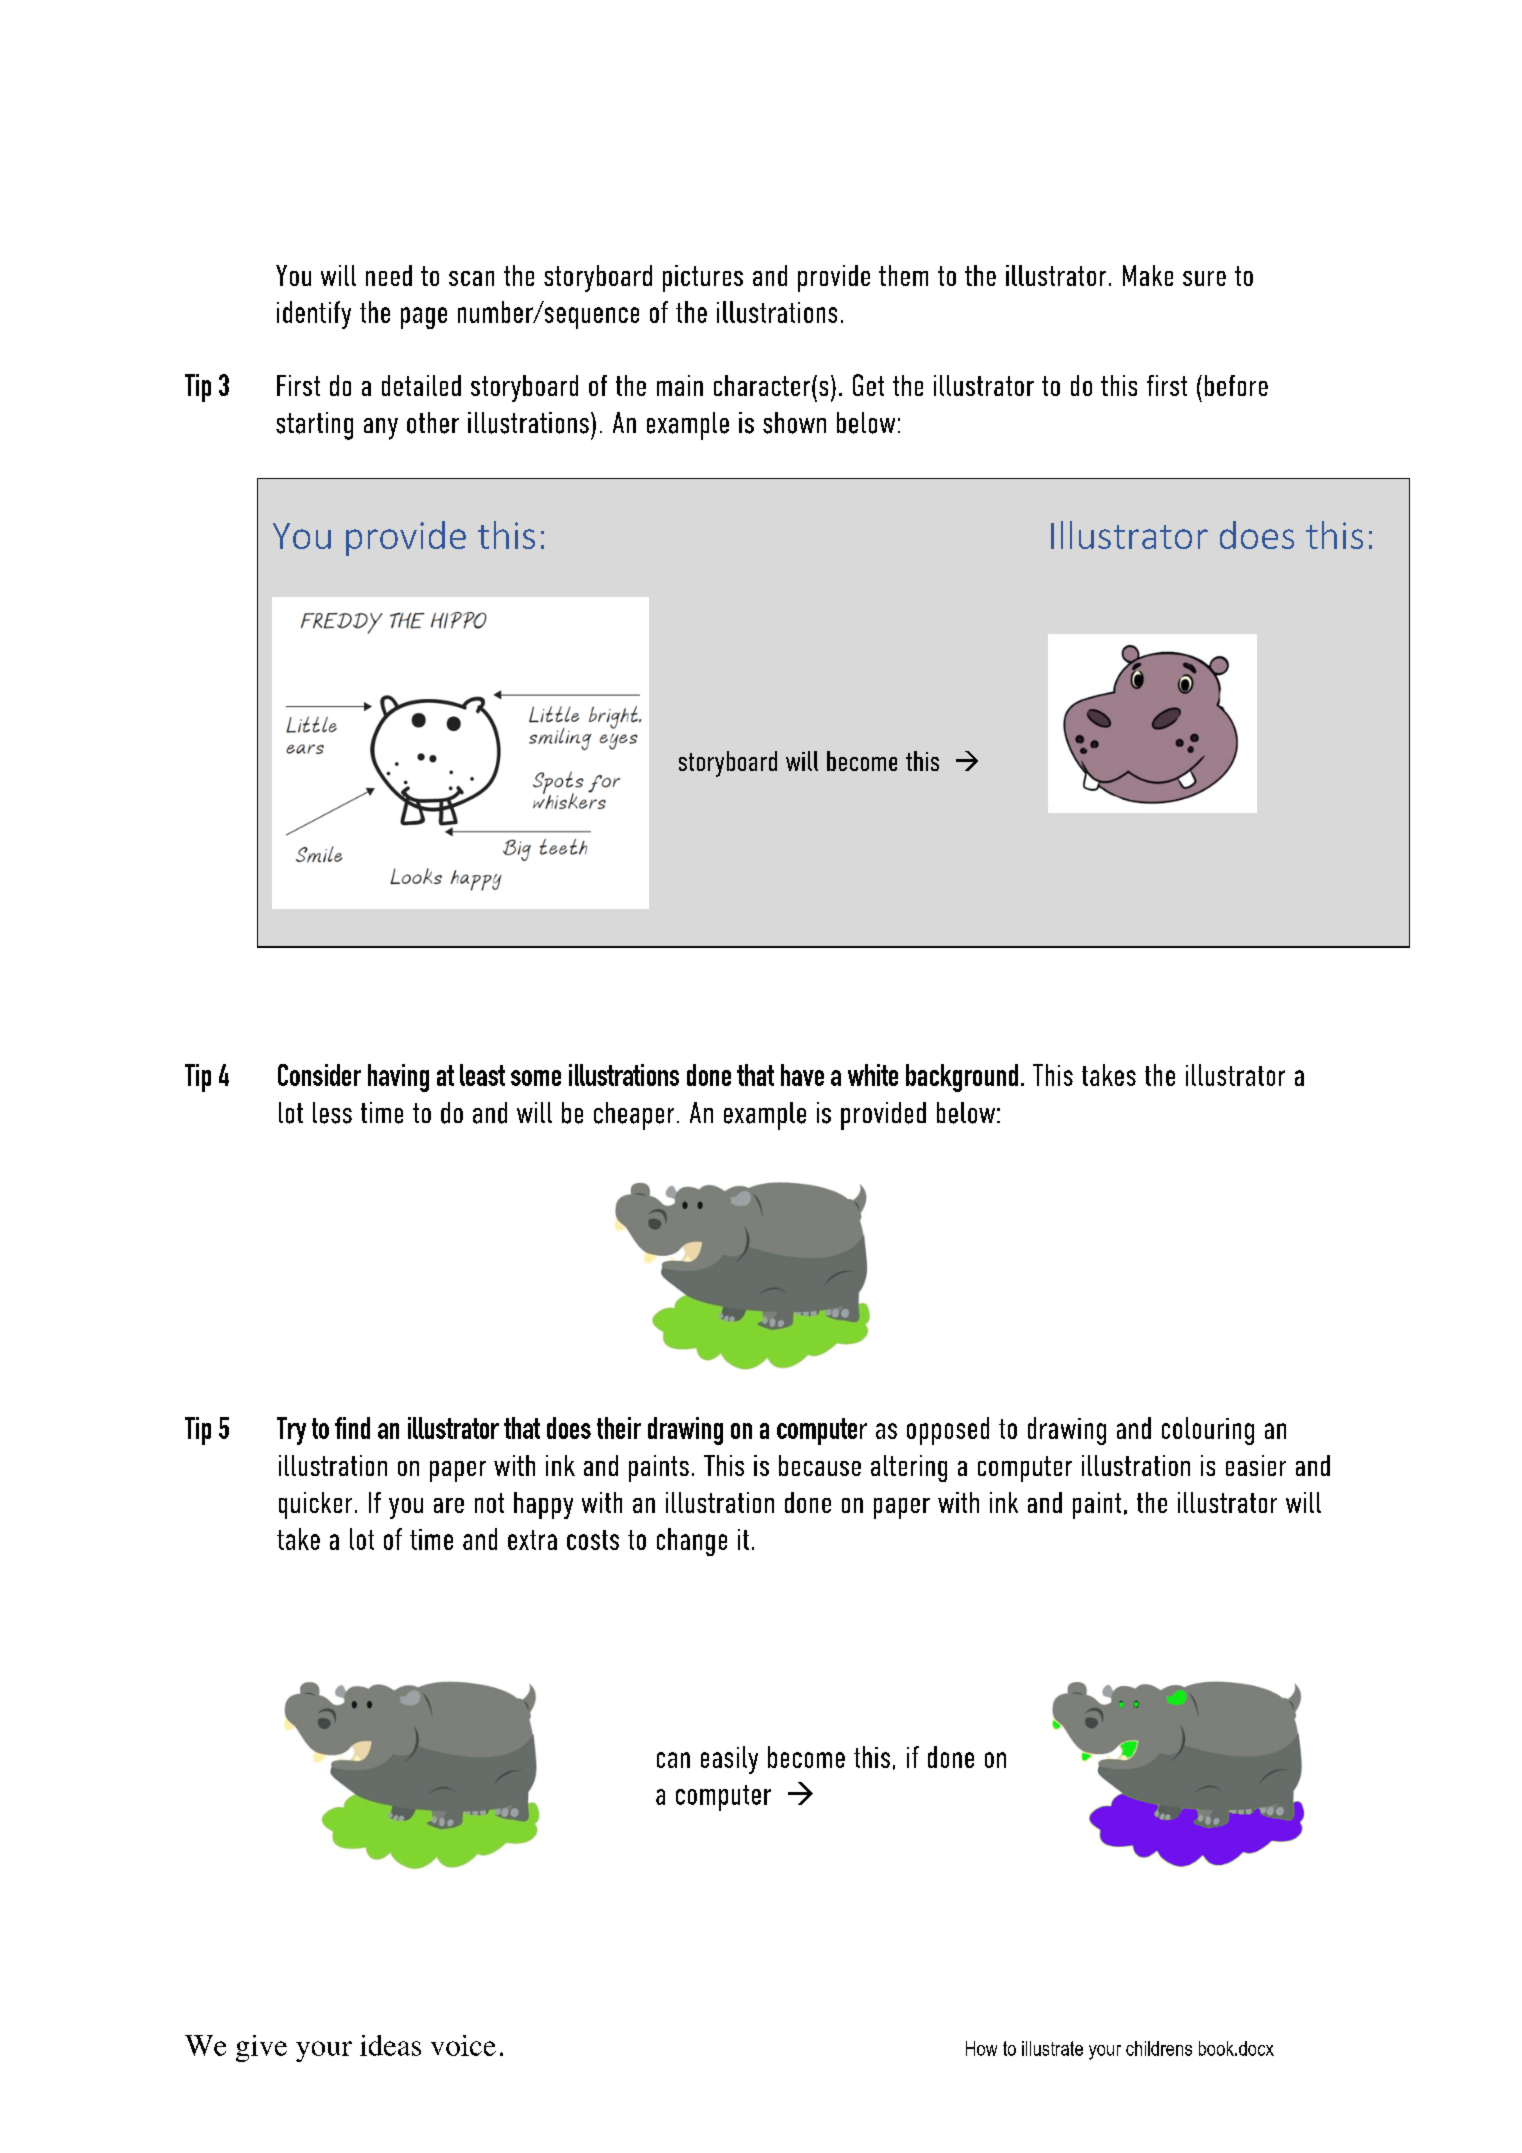 Image resolution: width=1522 pixels, height=2153 pixels. Describe the element at coordinates (1148, 275) in the screenshot. I see `Make` at that location.
